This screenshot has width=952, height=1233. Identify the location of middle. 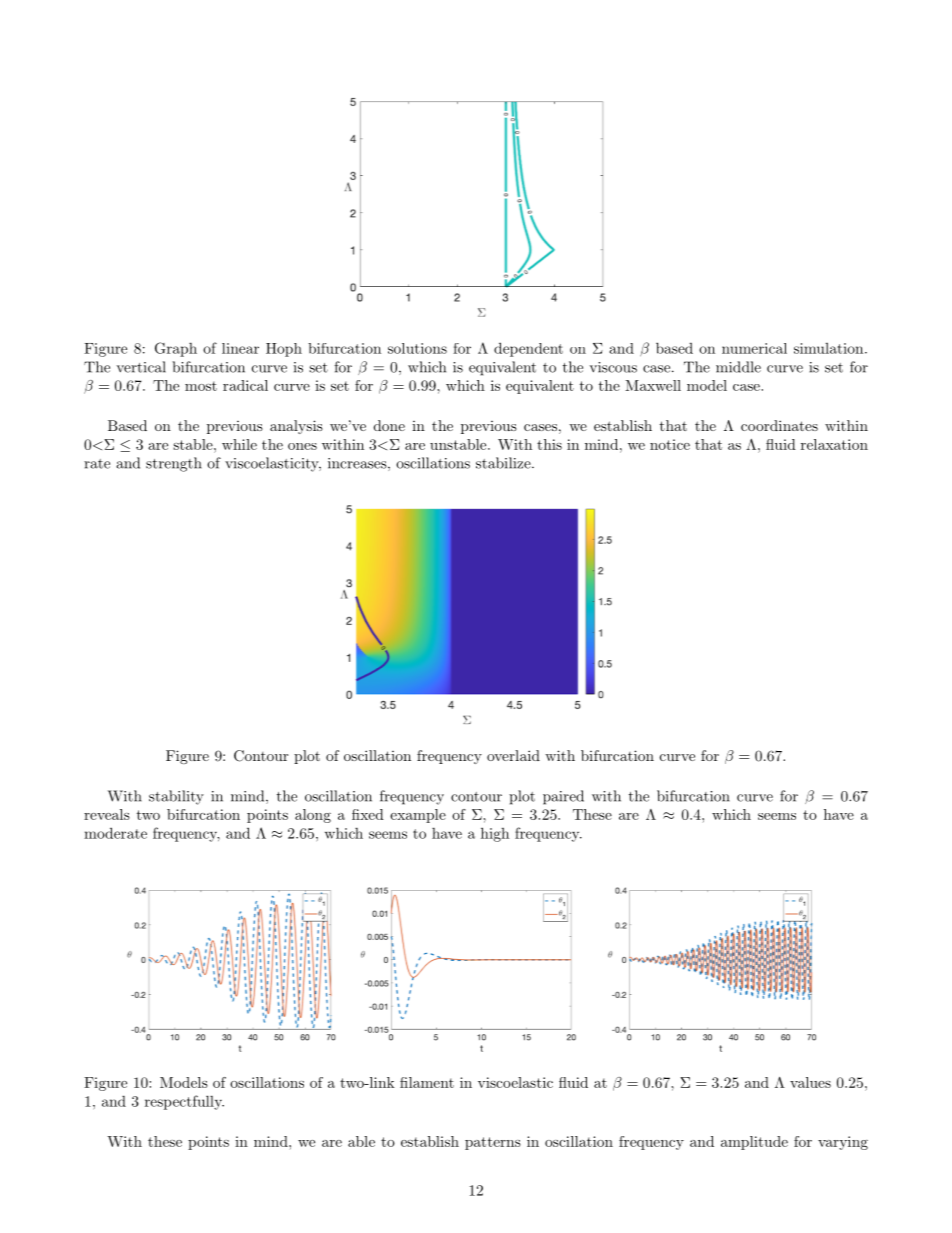
(738, 367).
